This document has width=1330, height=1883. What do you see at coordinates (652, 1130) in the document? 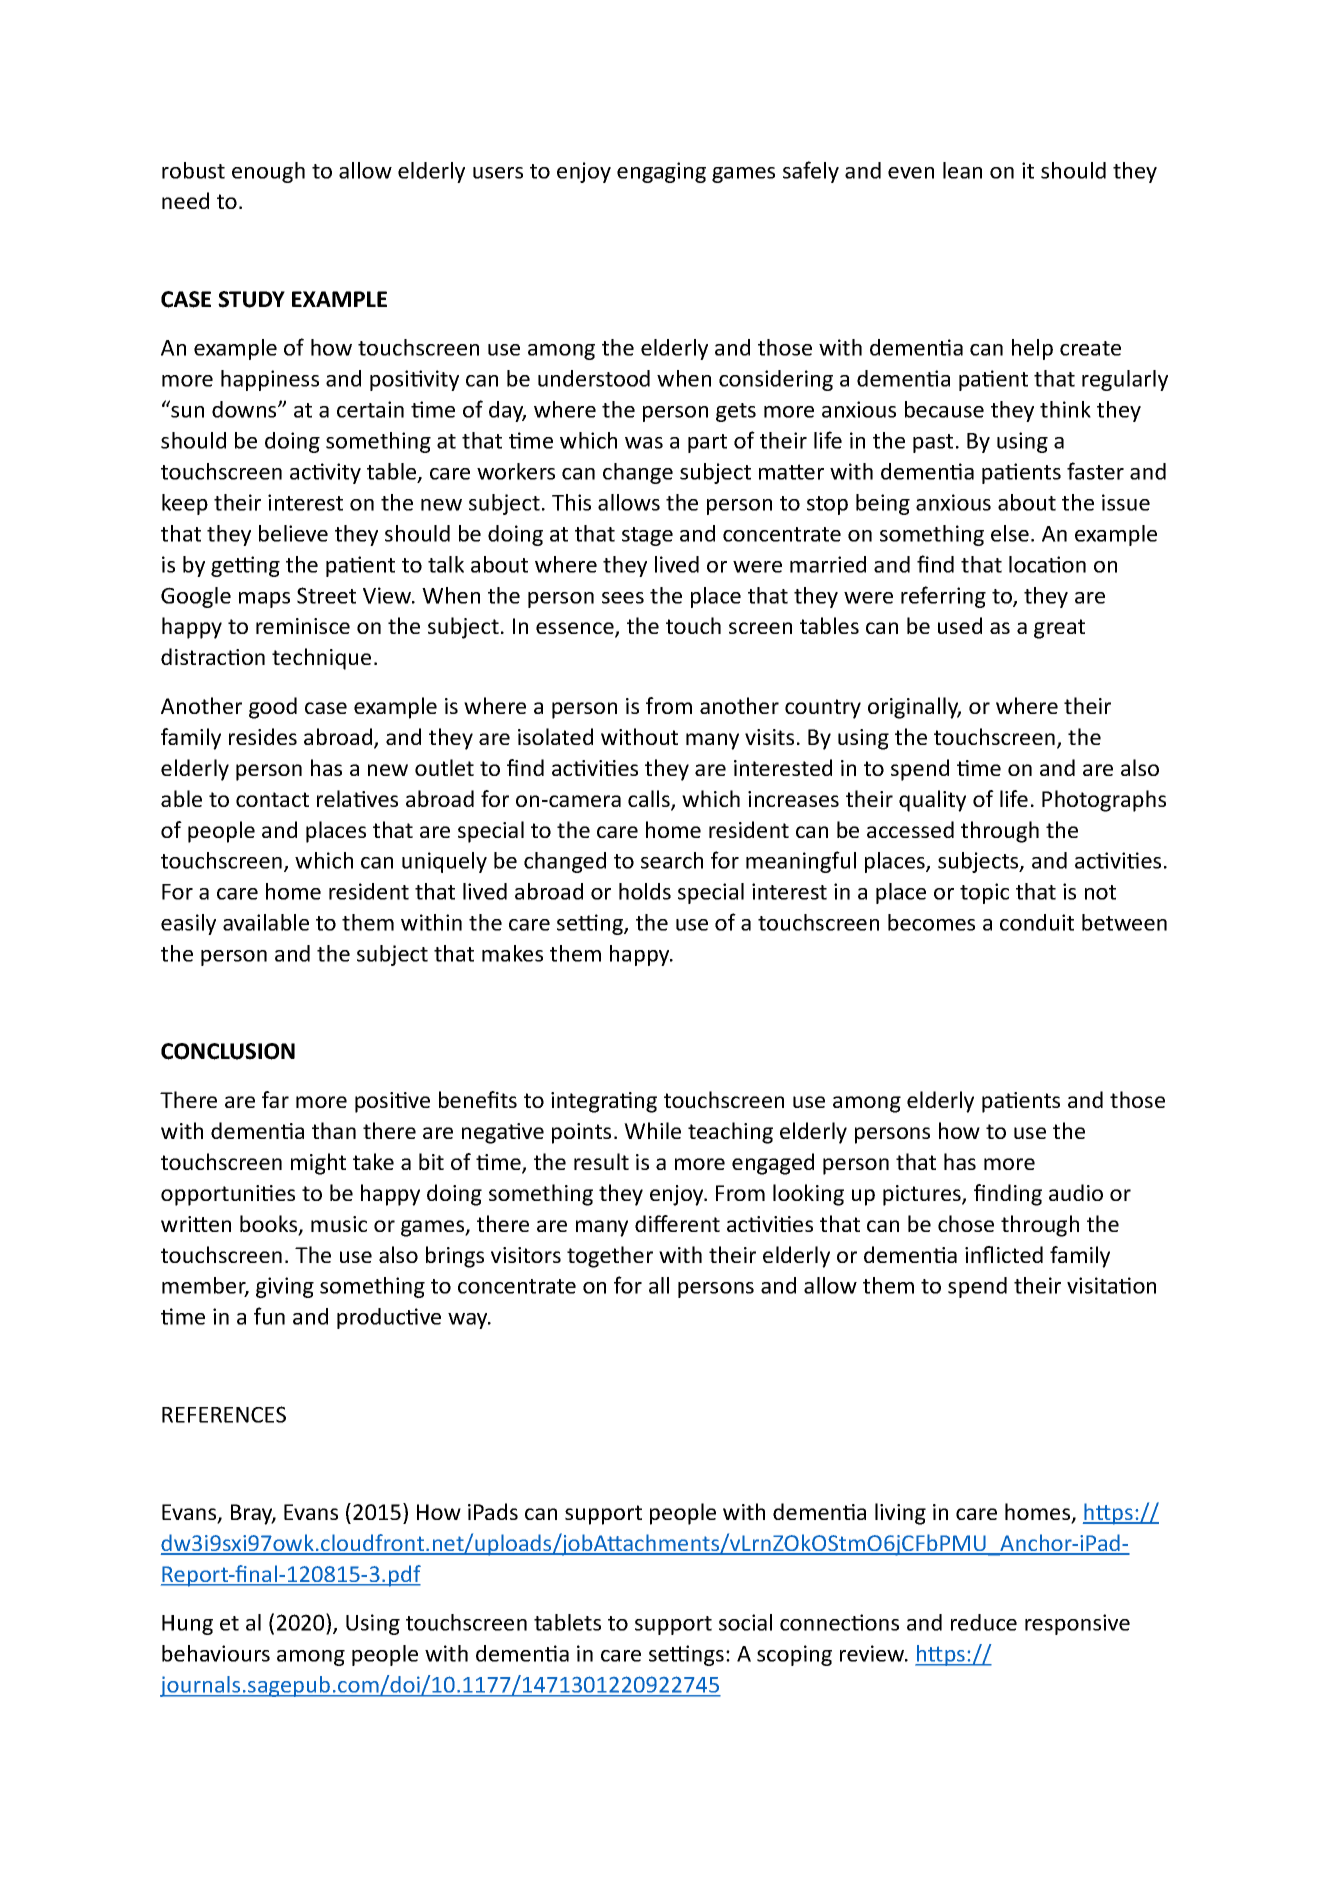
I see `While` at bounding box center [652, 1130].
